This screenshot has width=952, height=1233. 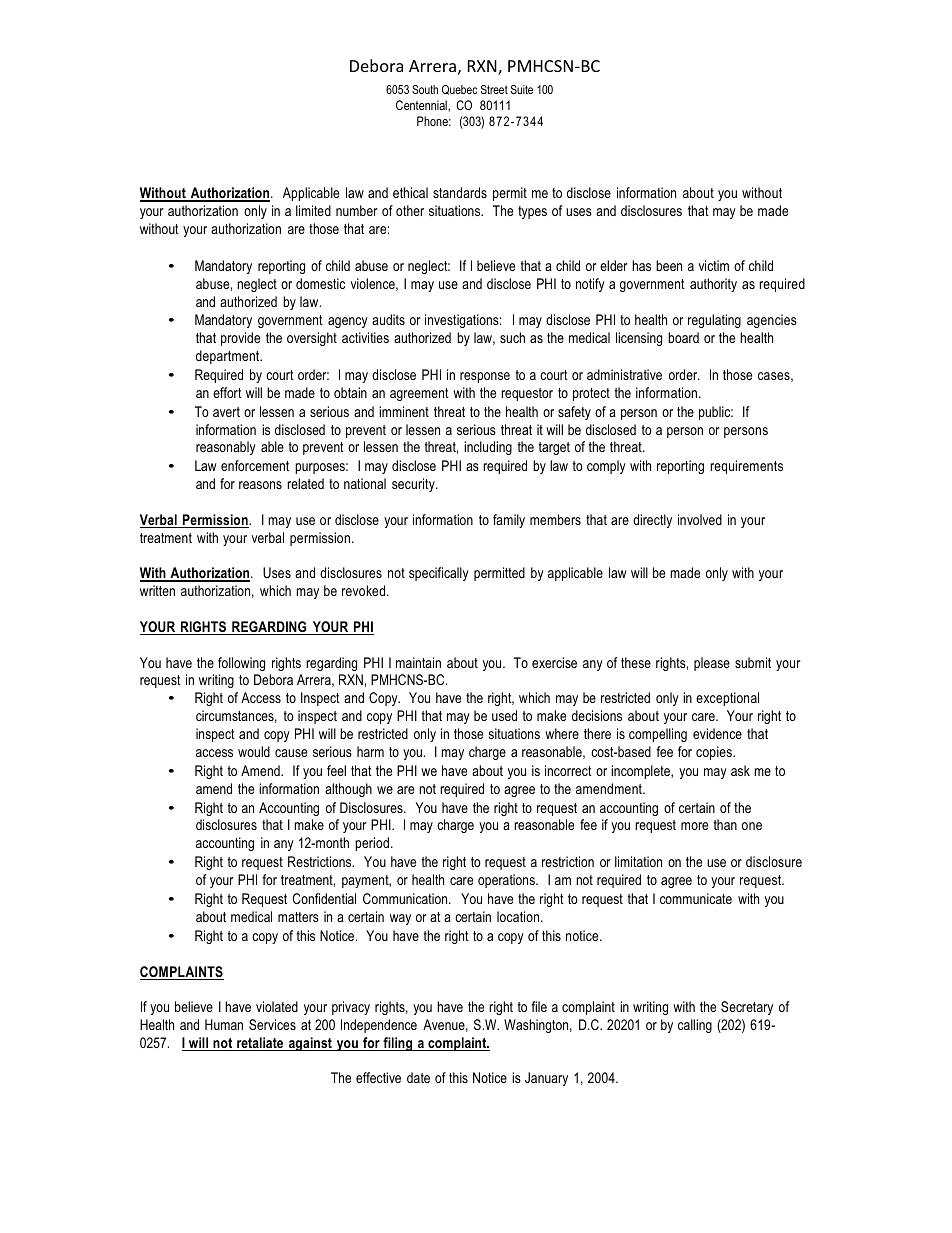 What do you see at coordinates (694, 826) in the screenshot?
I see `more` at bounding box center [694, 826].
